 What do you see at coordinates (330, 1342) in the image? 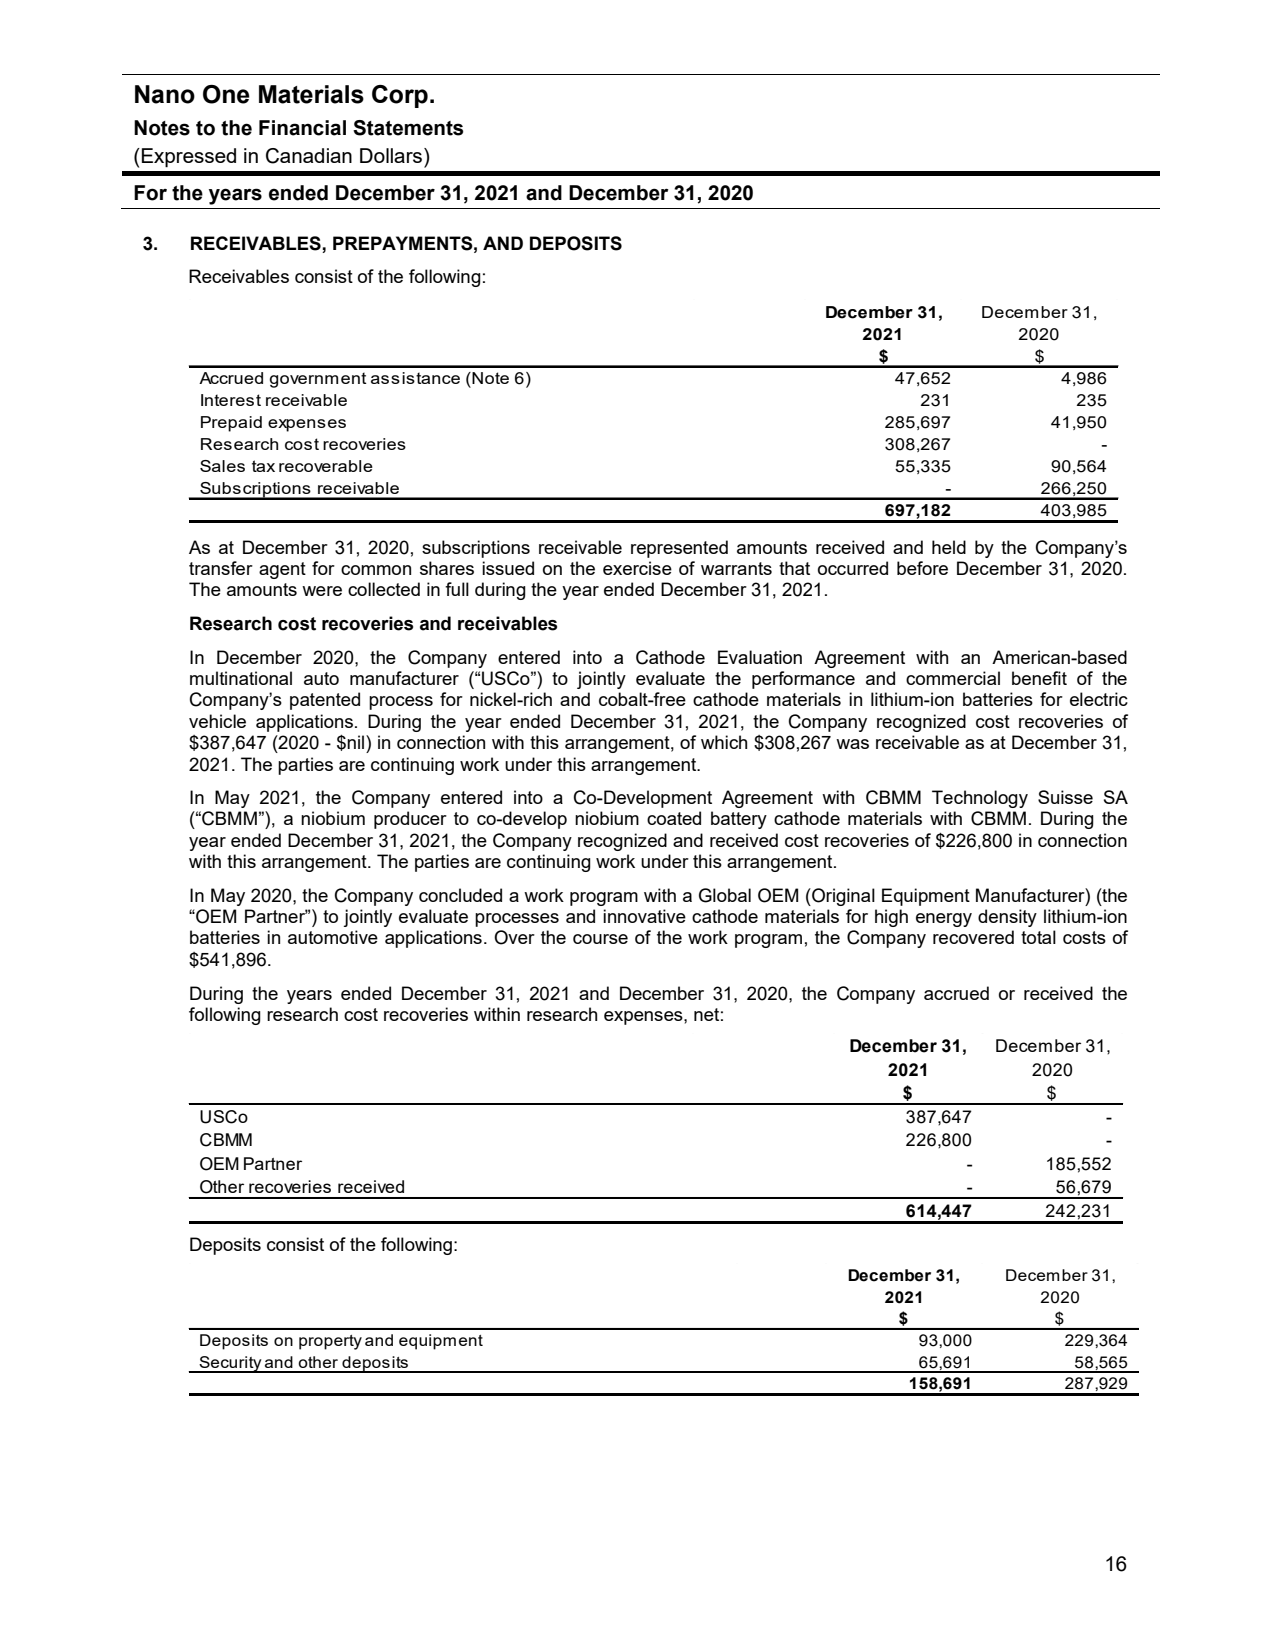
I see `property` at bounding box center [330, 1342].
